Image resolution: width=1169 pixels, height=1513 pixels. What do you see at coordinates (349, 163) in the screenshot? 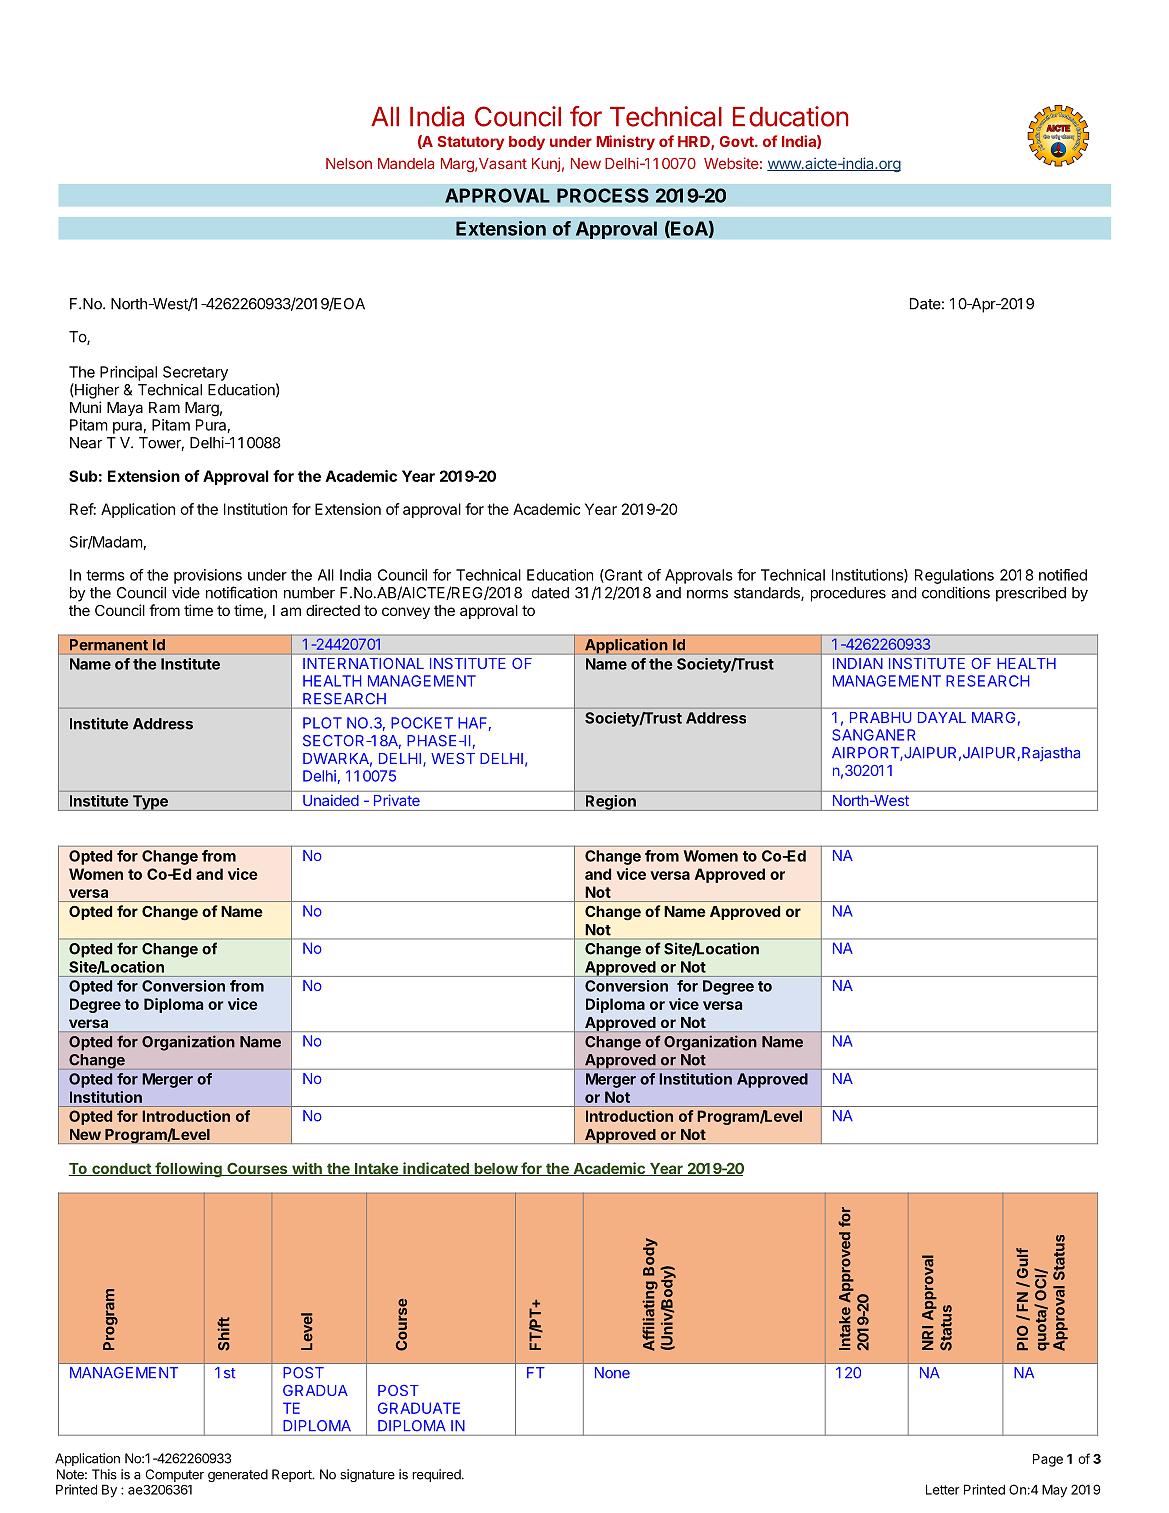
I see `Nelson` at bounding box center [349, 163].
